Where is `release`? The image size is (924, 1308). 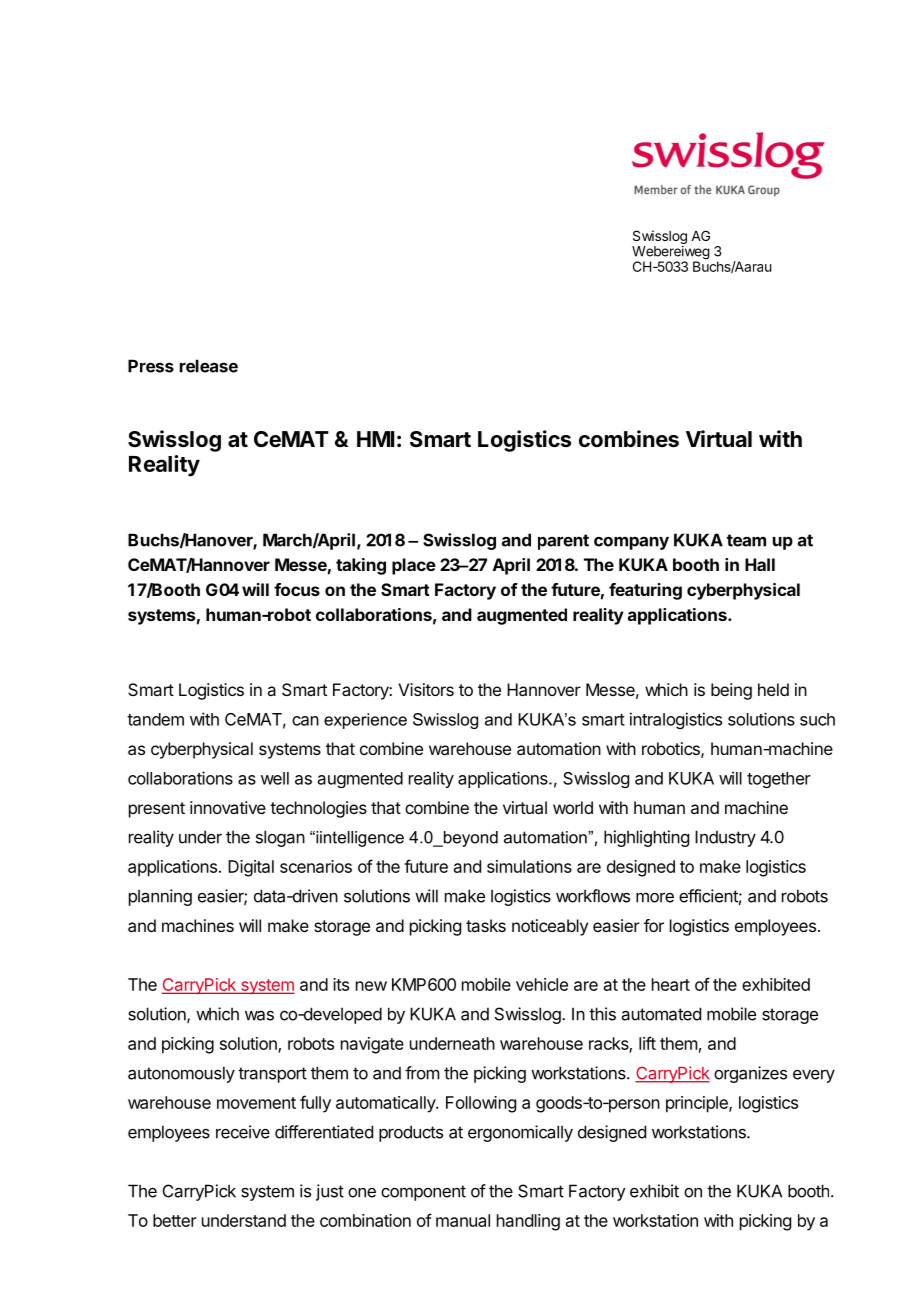 release is located at coordinates (209, 366).
